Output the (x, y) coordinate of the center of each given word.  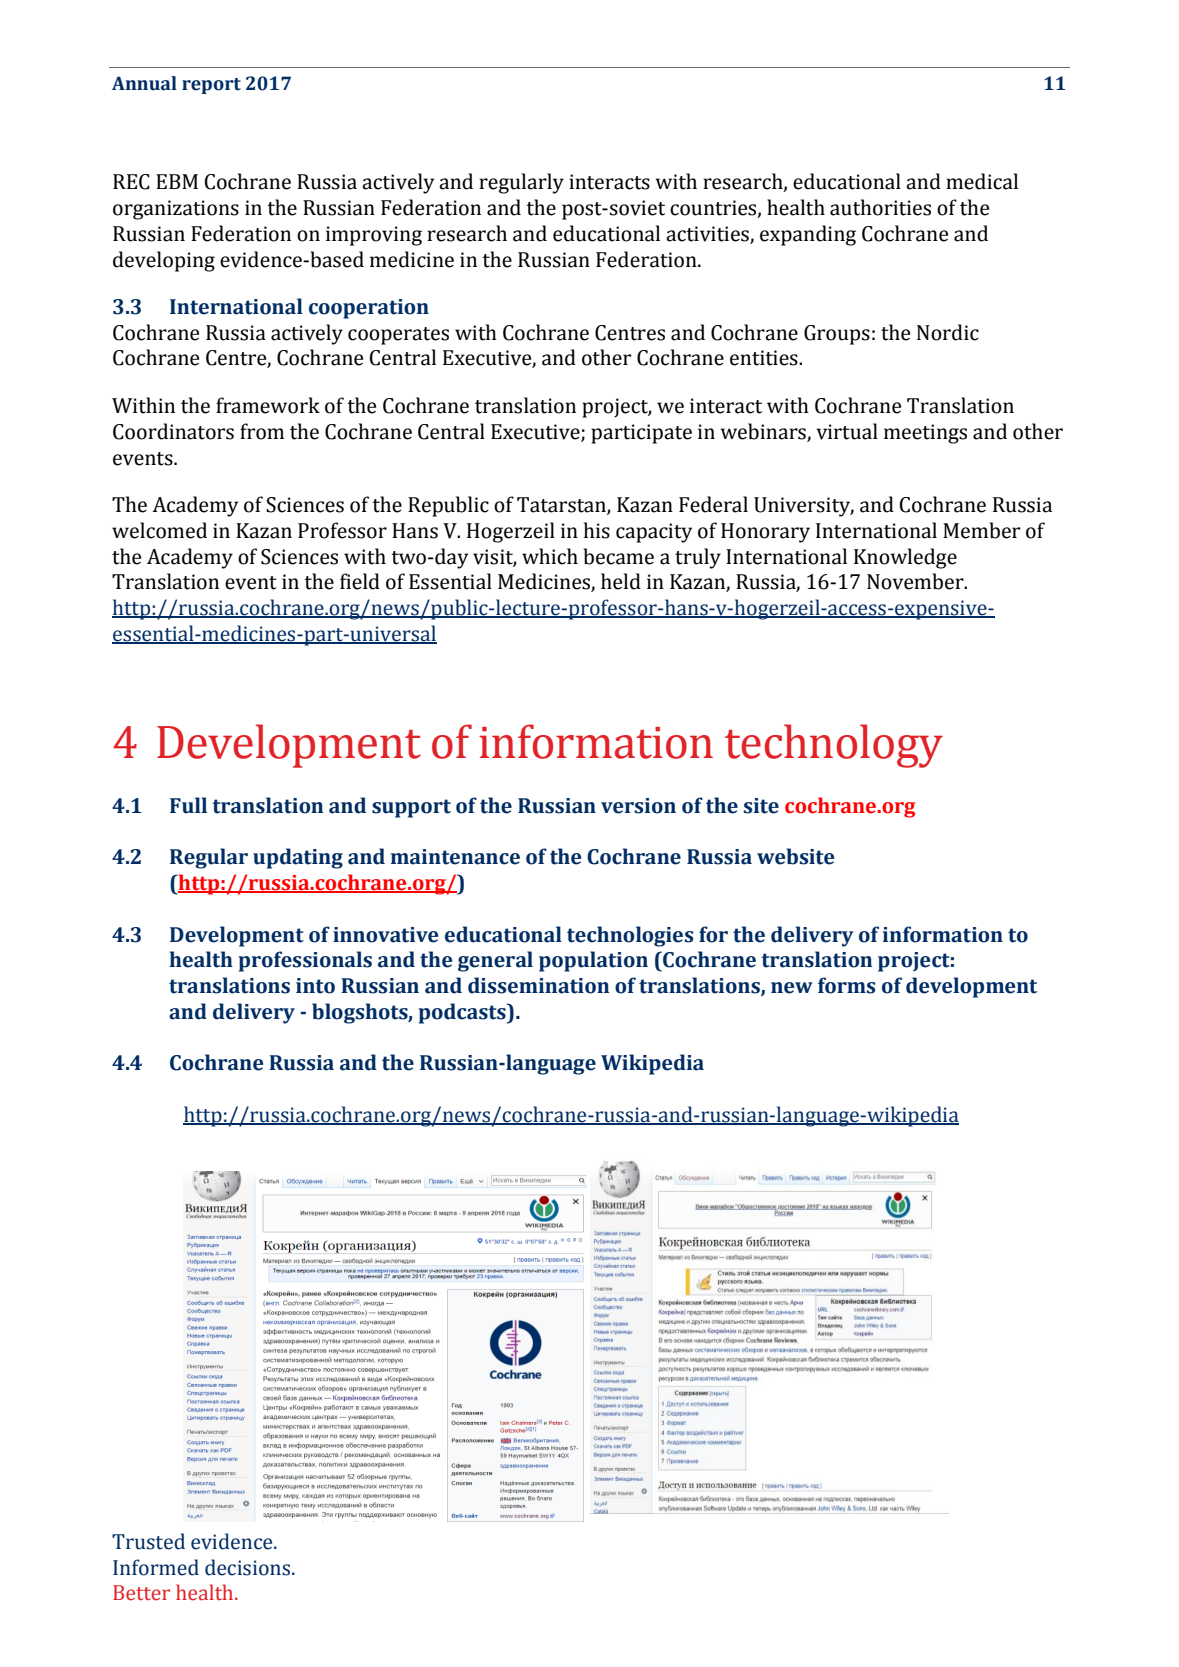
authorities (880, 207)
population (593, 961)
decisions (249, 1567)
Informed (156, 1567)
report (211, 86)
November (916, 581)
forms (846, 985)
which (550, 556)
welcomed (159, 530)
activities (707, 234)
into (315, 986)
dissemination (538, 985)
